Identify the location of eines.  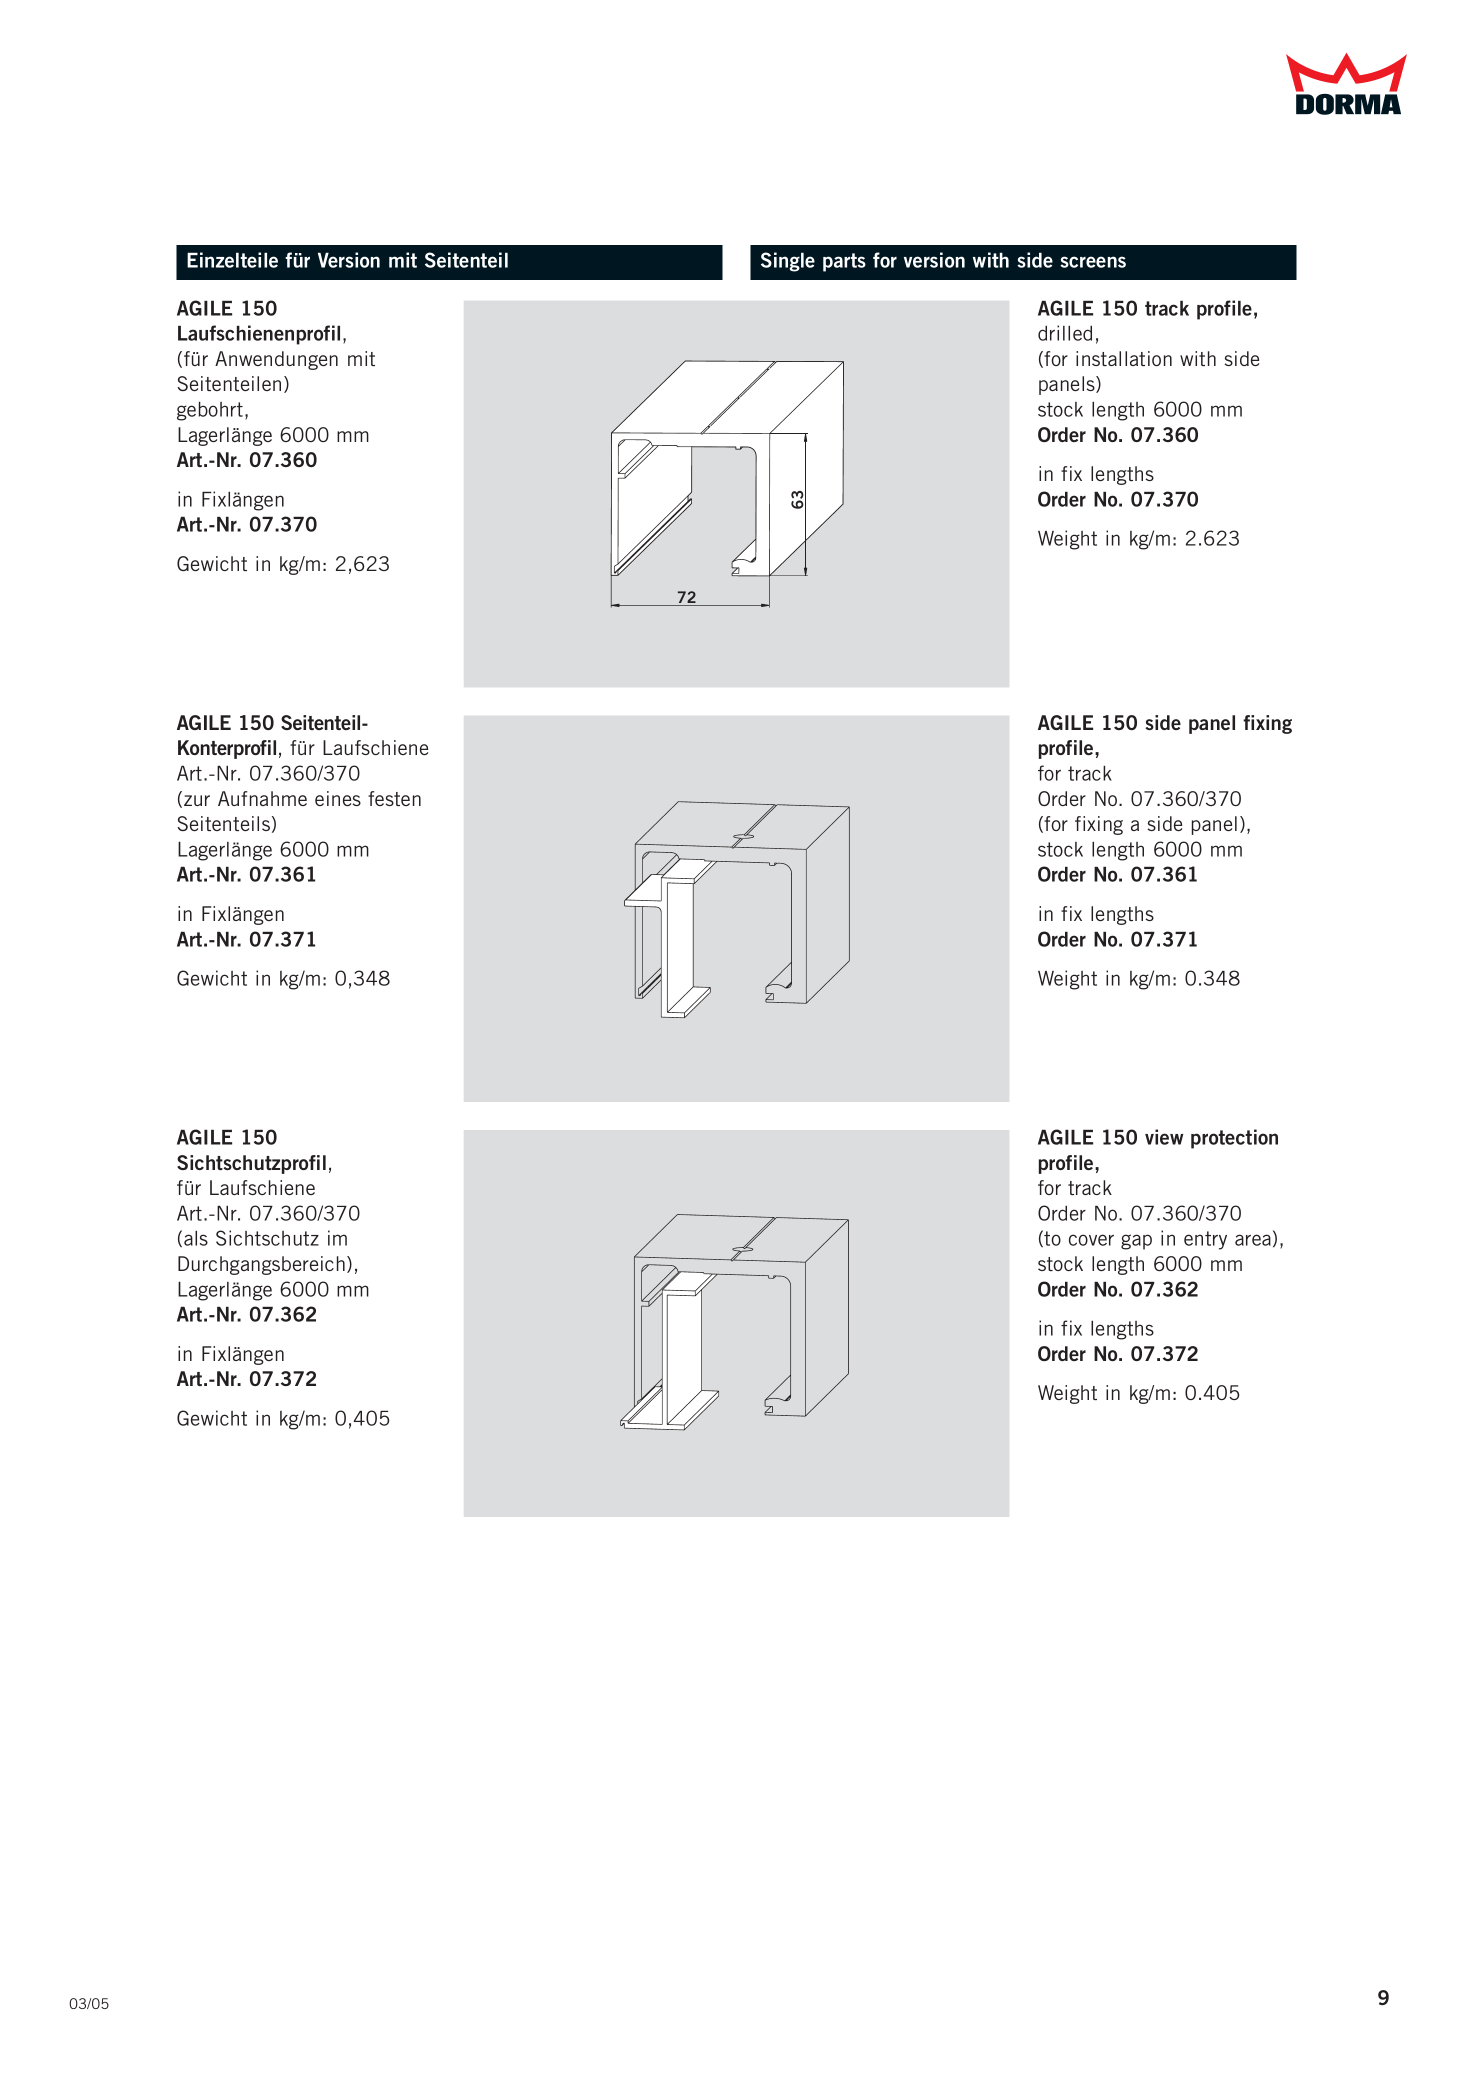
(338, 798).
